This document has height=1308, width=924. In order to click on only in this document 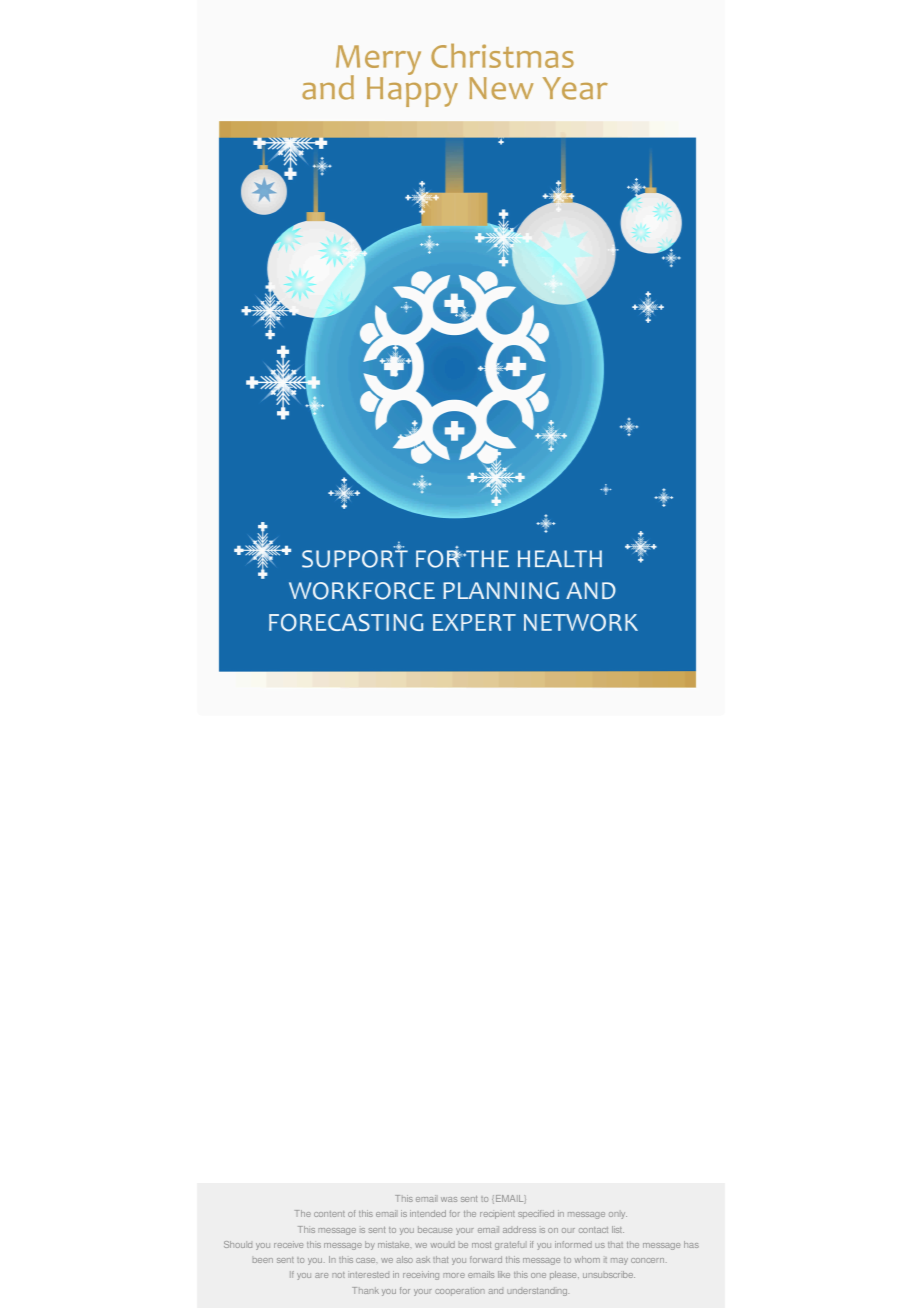, I will do `click(618, 1215)`.
